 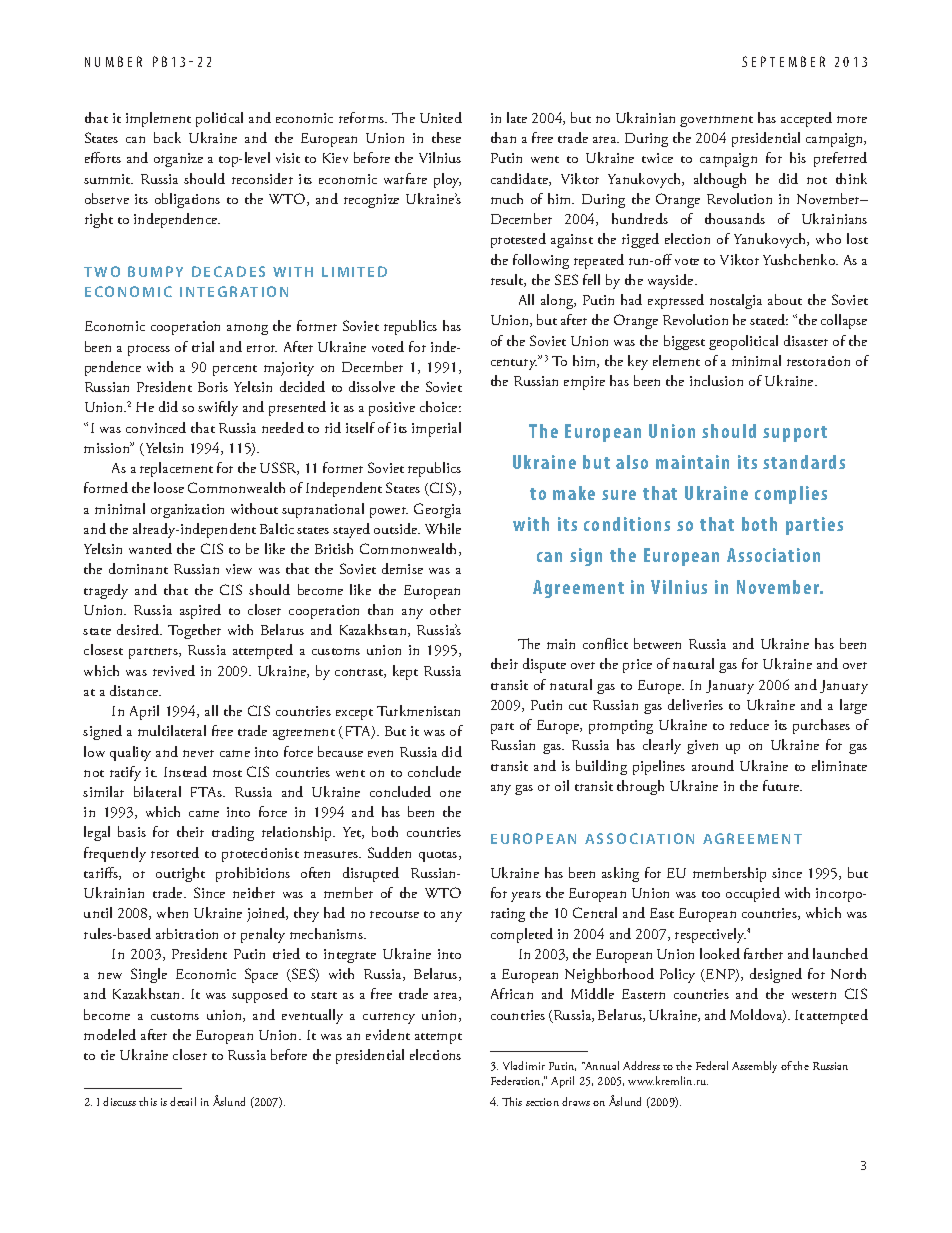 I want to click on detail, so click(x=183, y=1101).
